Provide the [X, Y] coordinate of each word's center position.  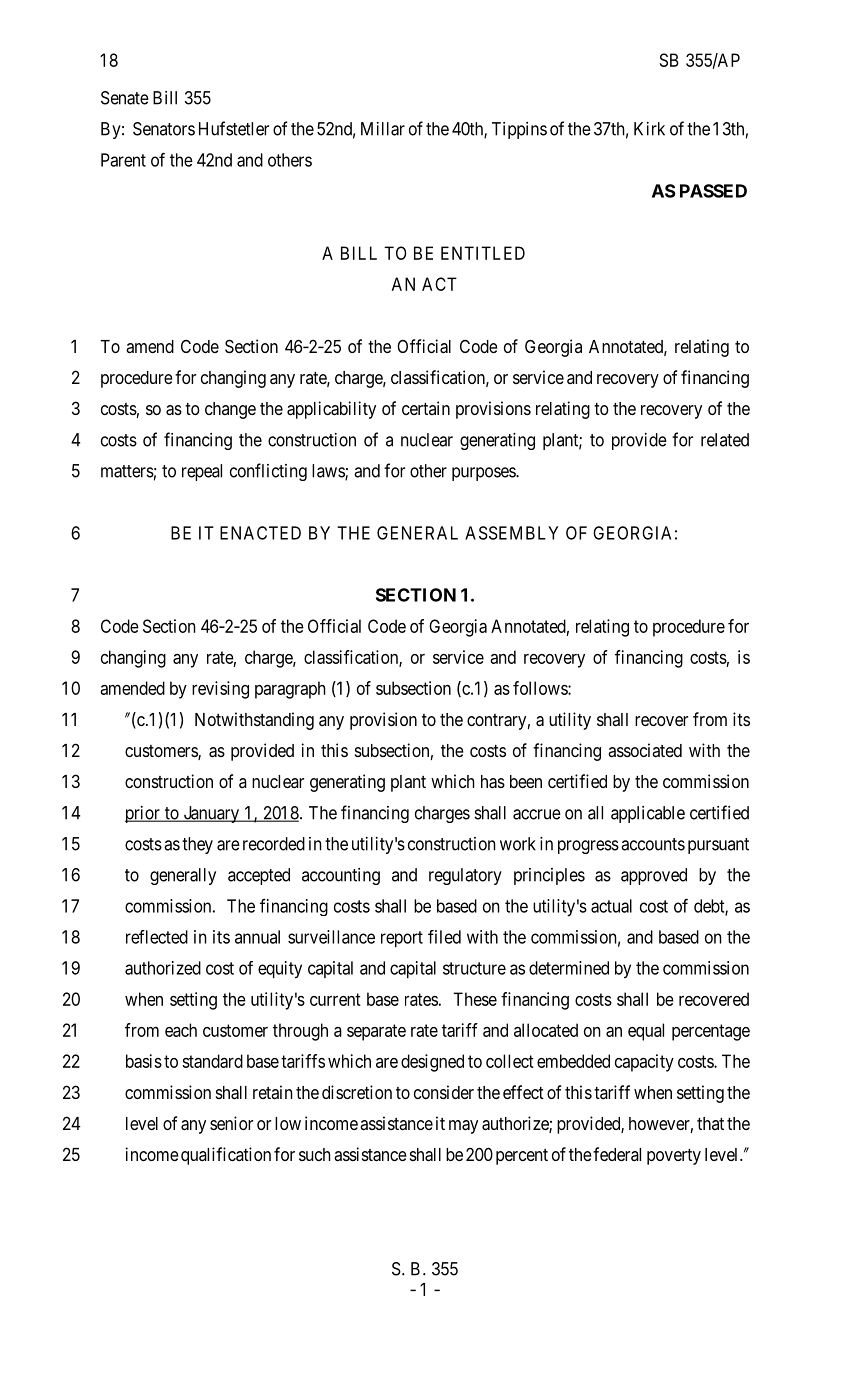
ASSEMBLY [511, 533]
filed [444, 937]
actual [611, 906]
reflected [157, 937]
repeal [202, 472]
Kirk [649, 129]
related [725, 440]
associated [645, 750]
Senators [164, 129]
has [493, 782]
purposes [484, 474]
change [230, 410]
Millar [383, 129]
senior [231, 1123]
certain [426, 408]
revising [220, 690]
